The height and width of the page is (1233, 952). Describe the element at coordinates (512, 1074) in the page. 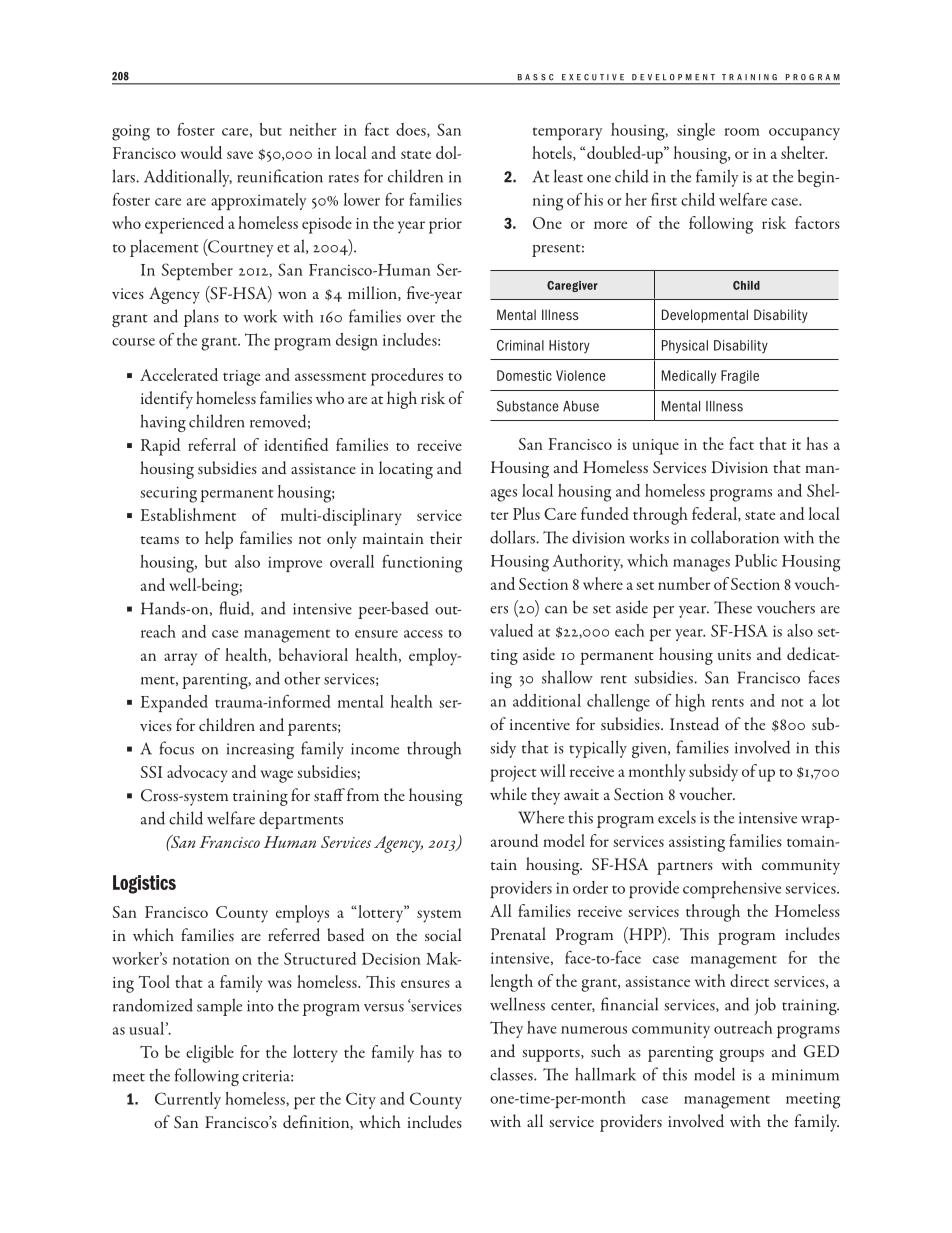

I see `classes` at that location.
